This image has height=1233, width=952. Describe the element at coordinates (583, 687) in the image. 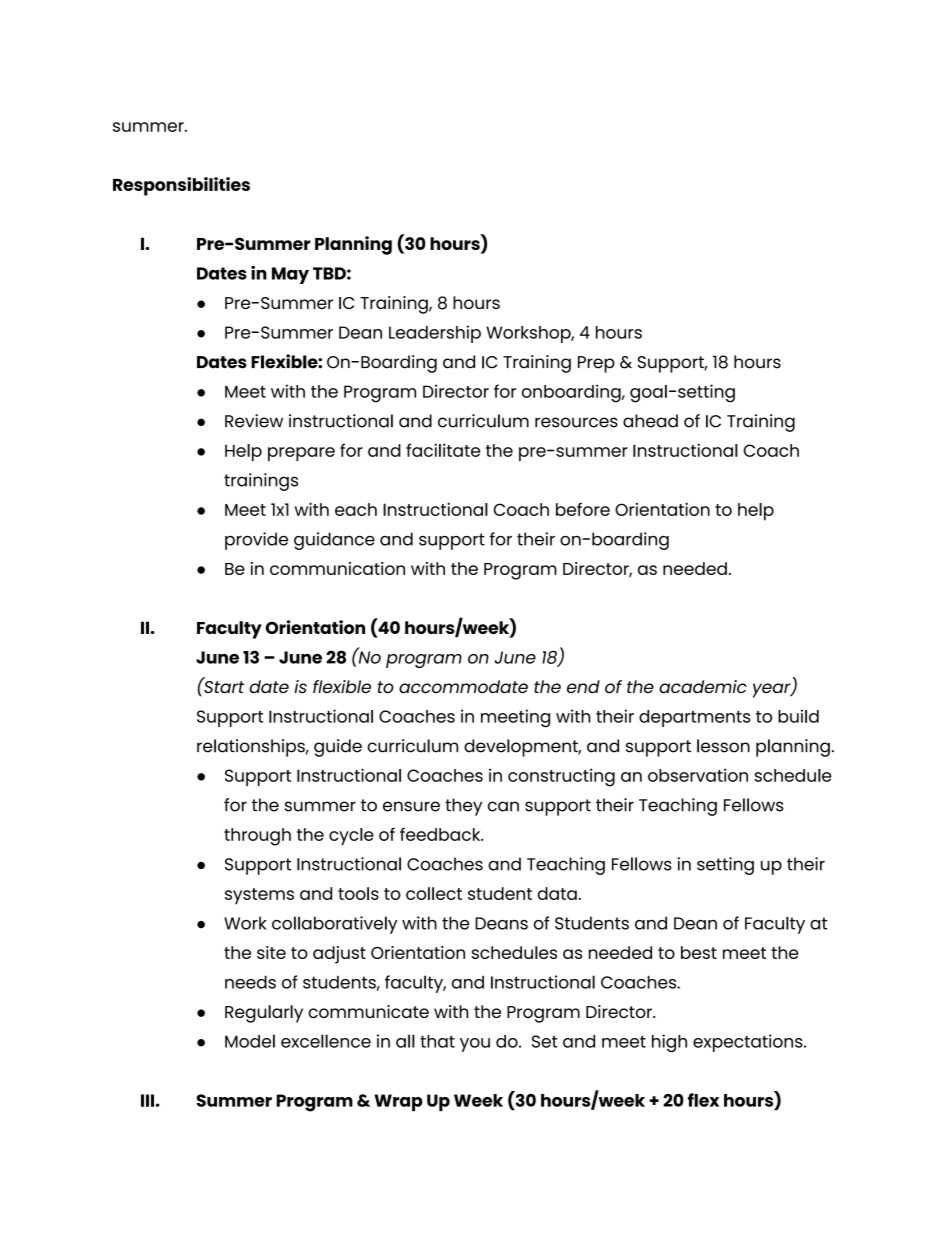

I see `end` at that location.
